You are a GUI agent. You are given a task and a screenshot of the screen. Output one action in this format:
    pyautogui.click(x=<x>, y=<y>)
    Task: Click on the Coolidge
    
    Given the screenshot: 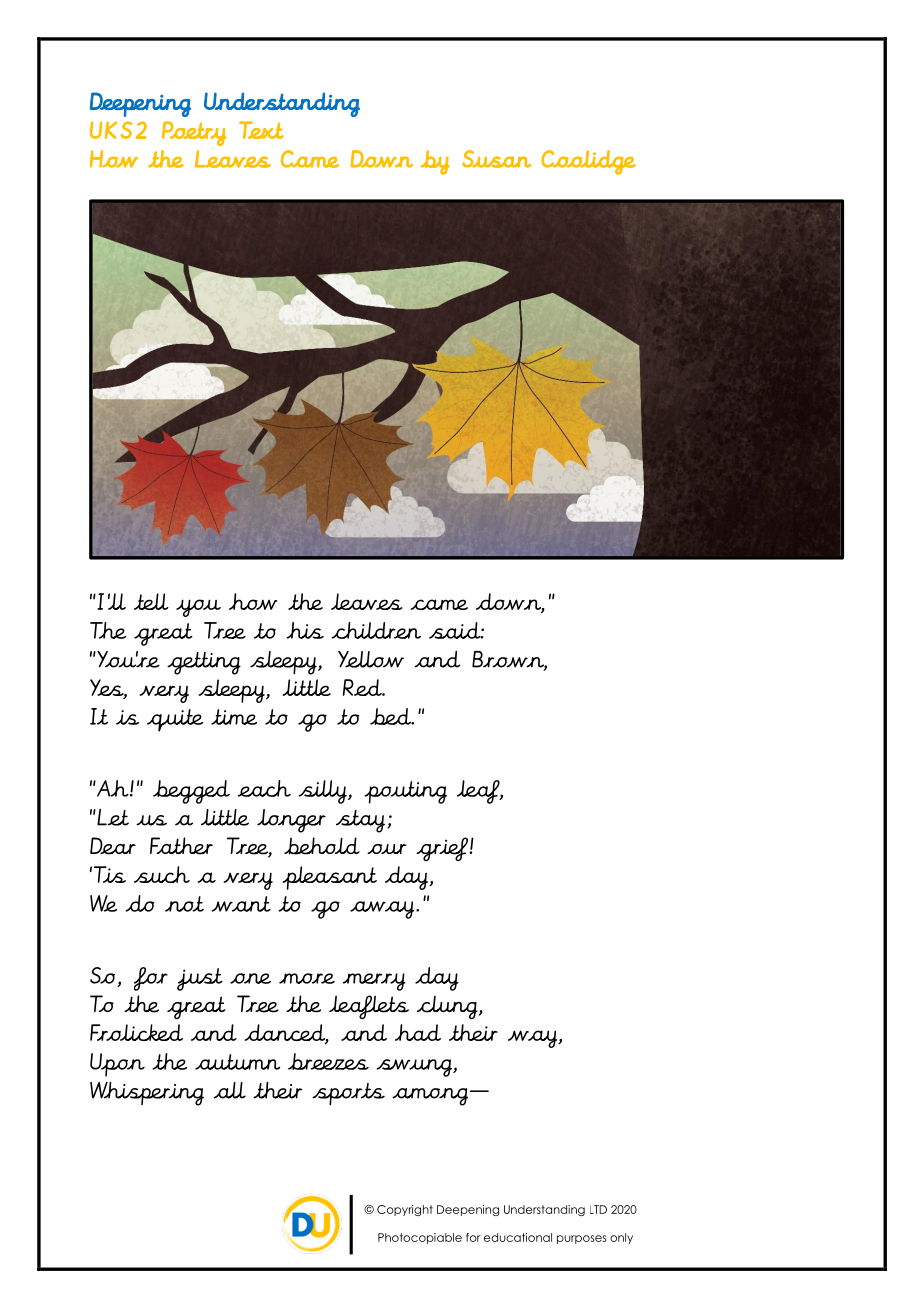 What is the action you would take?
    pyautogui.click(x=588, y=162)
